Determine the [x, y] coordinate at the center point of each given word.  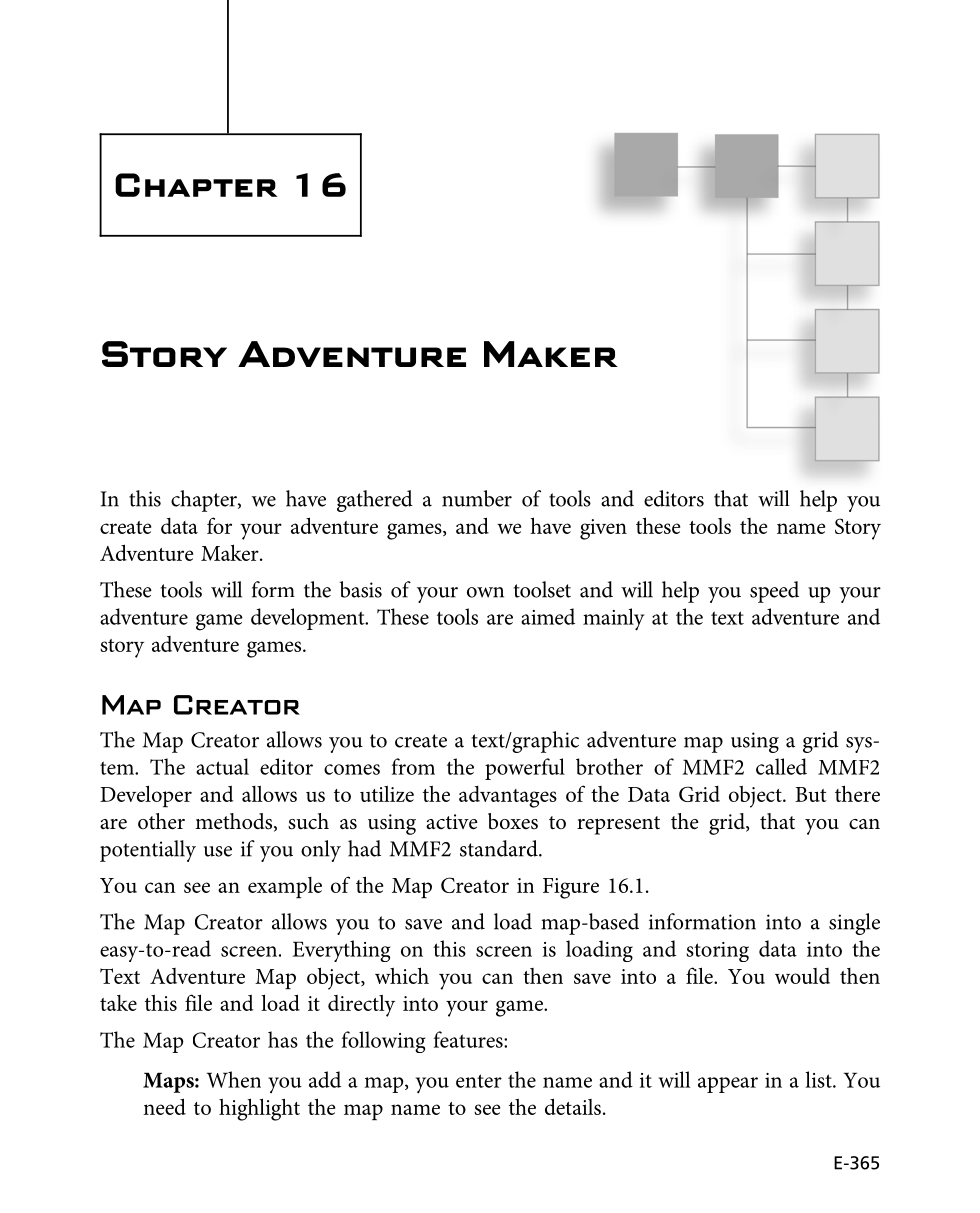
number [477, 498]
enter [479, 1081]
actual [222, 766]
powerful [525, 769]
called [781, 766]
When [234, 1079]
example [285, 887]
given [603, 529]
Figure [571, 888]
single [854, 924]
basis [361, 589]
